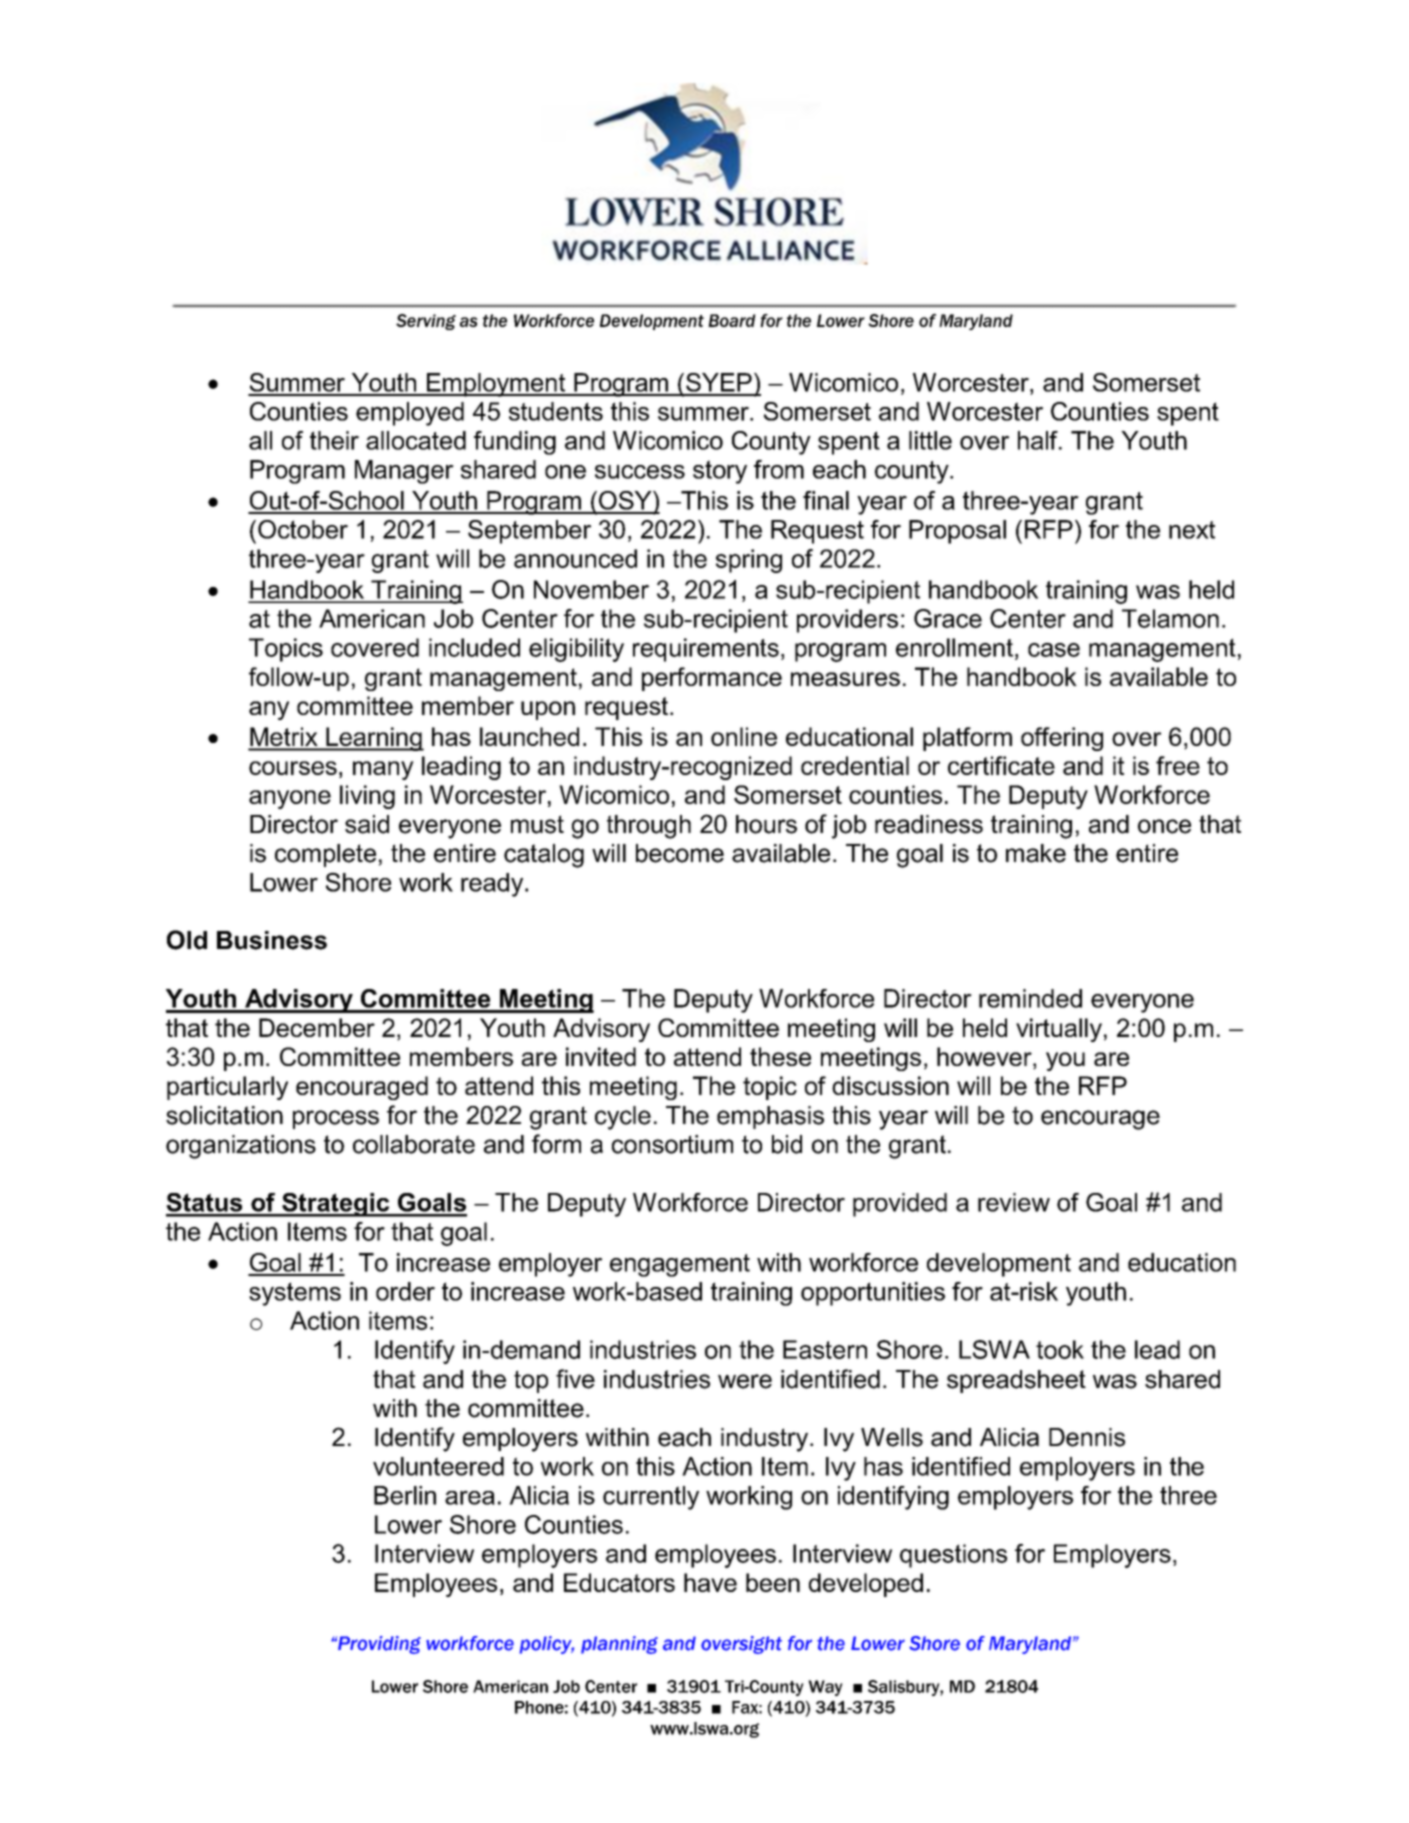 Image resolution: width=1409 pixels, height=1823 pixels. What do you see at coordinates (649, 827) in the screenshot?
I see `through` at bounding box center [649, 827].
